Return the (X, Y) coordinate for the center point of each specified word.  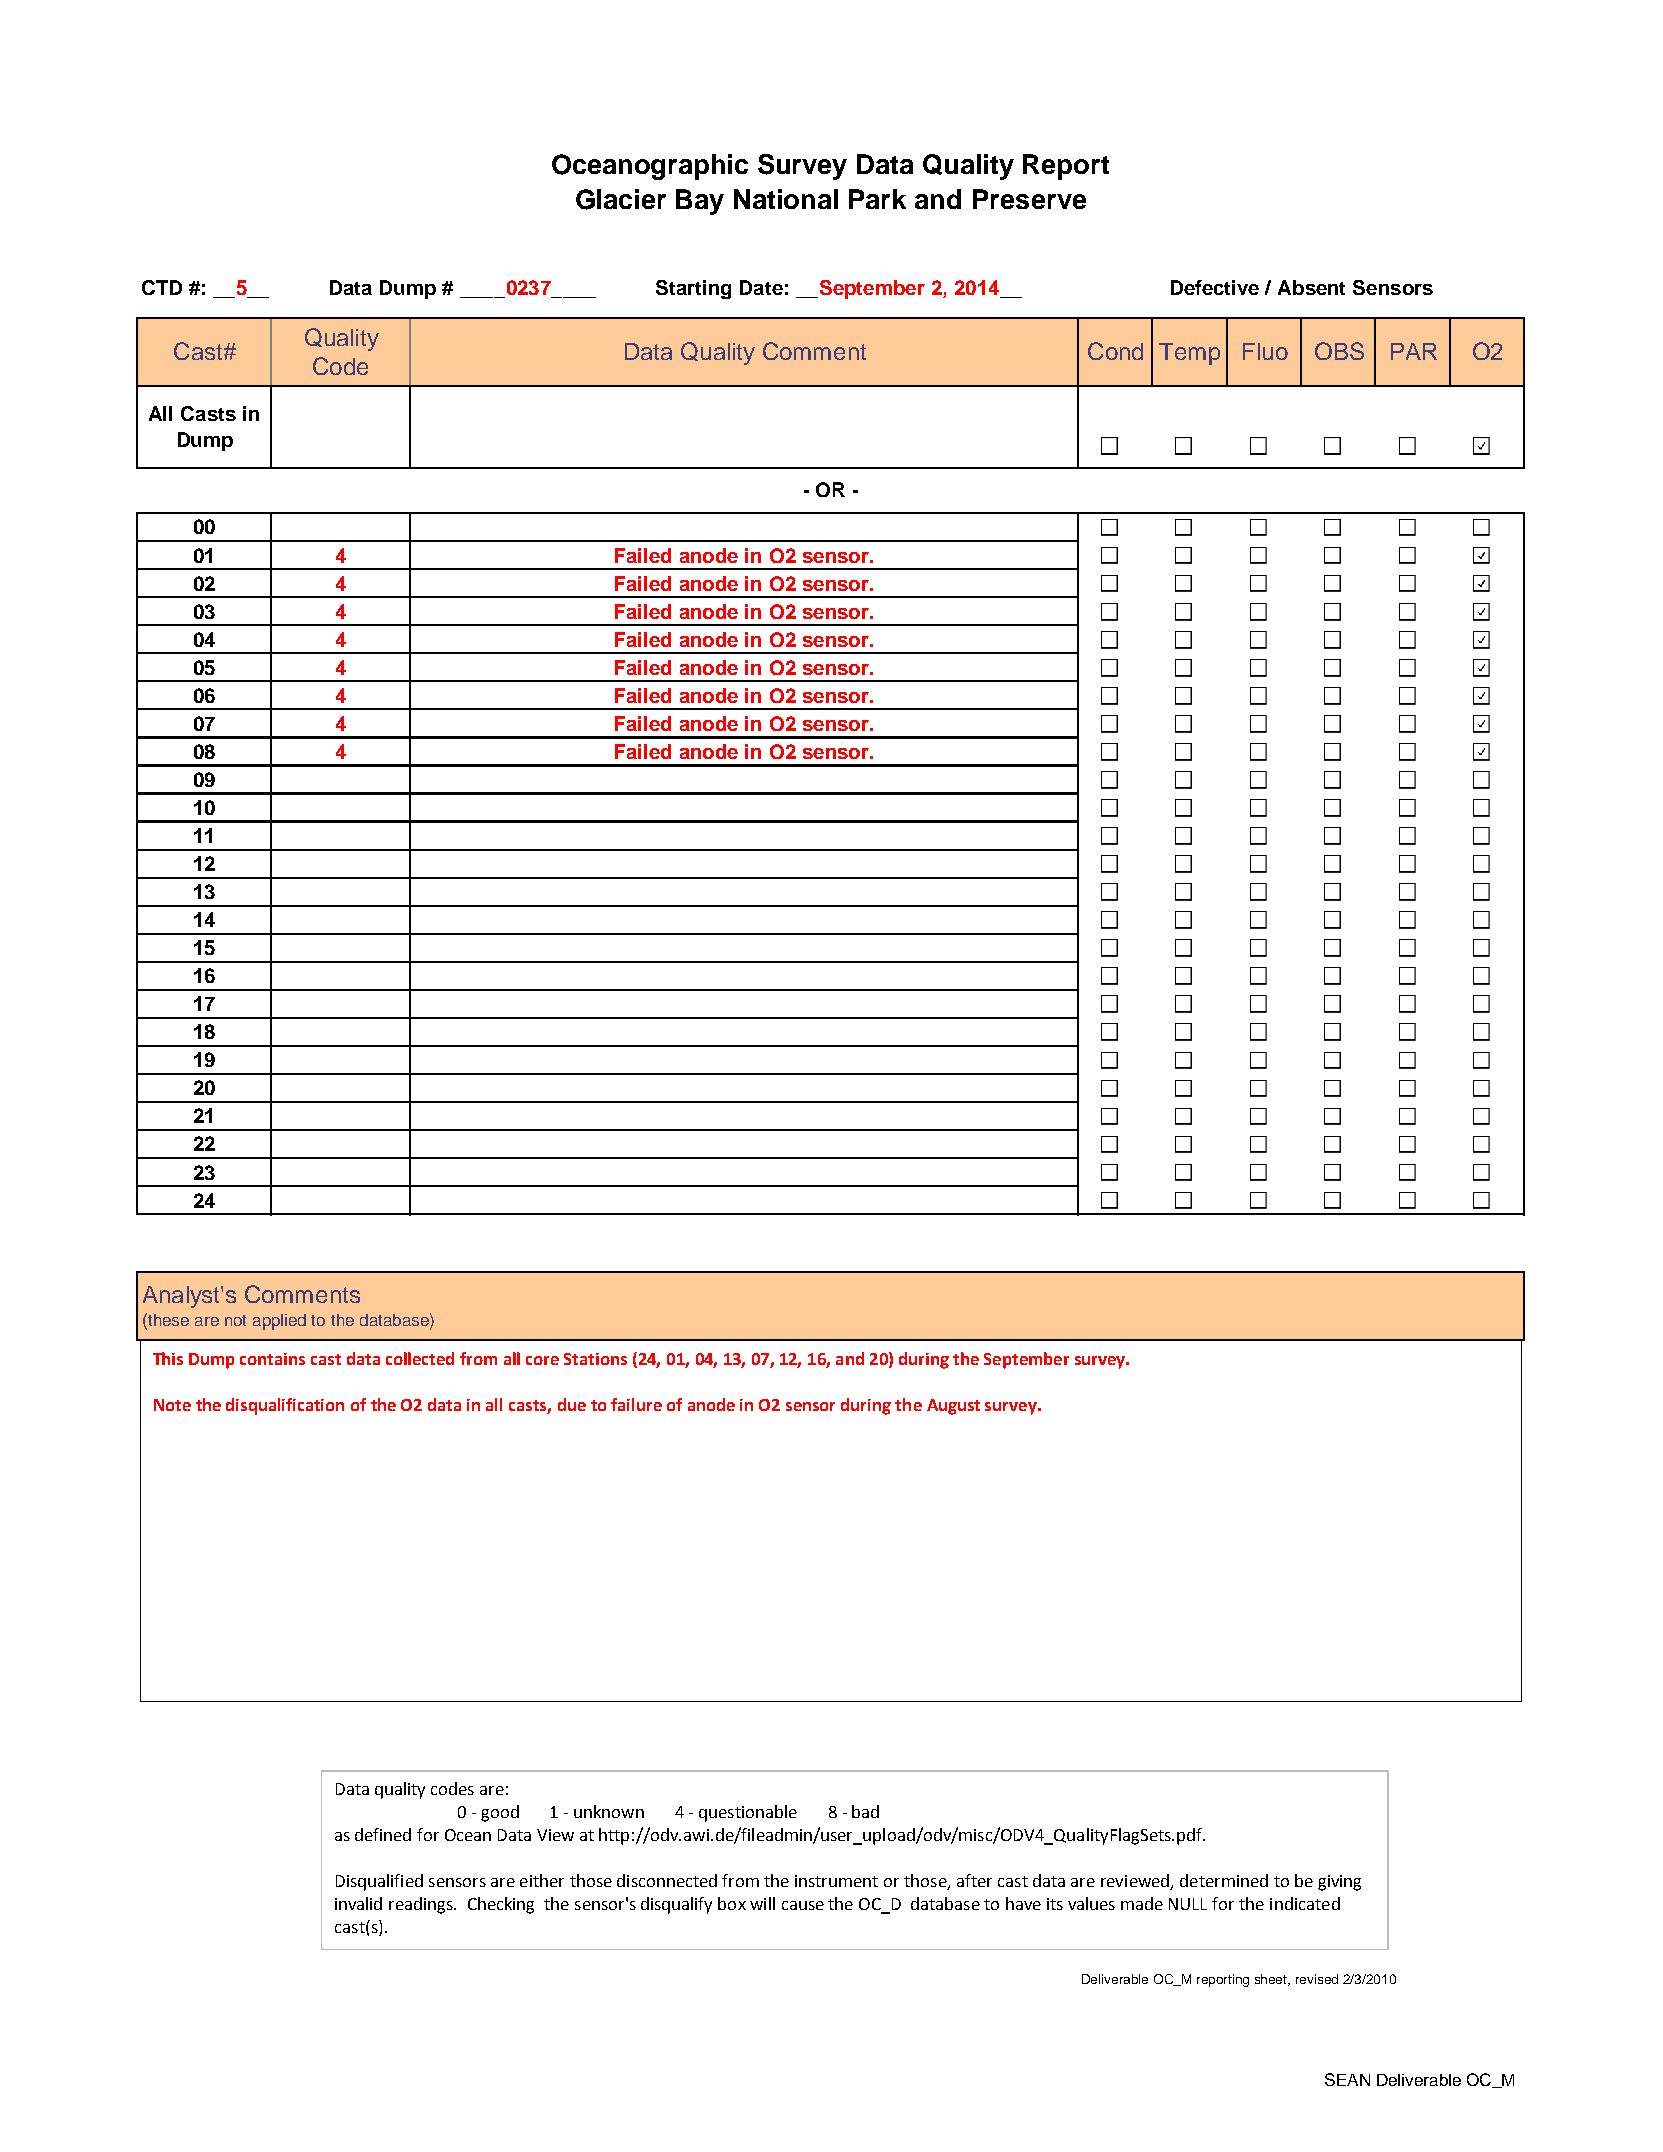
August (953, 1407)
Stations (595, 1359)
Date (761, 287)
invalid (358, 1903)
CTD (162, 287)
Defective (1215, 287)
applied (279, 1322)
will (762, 1903)
